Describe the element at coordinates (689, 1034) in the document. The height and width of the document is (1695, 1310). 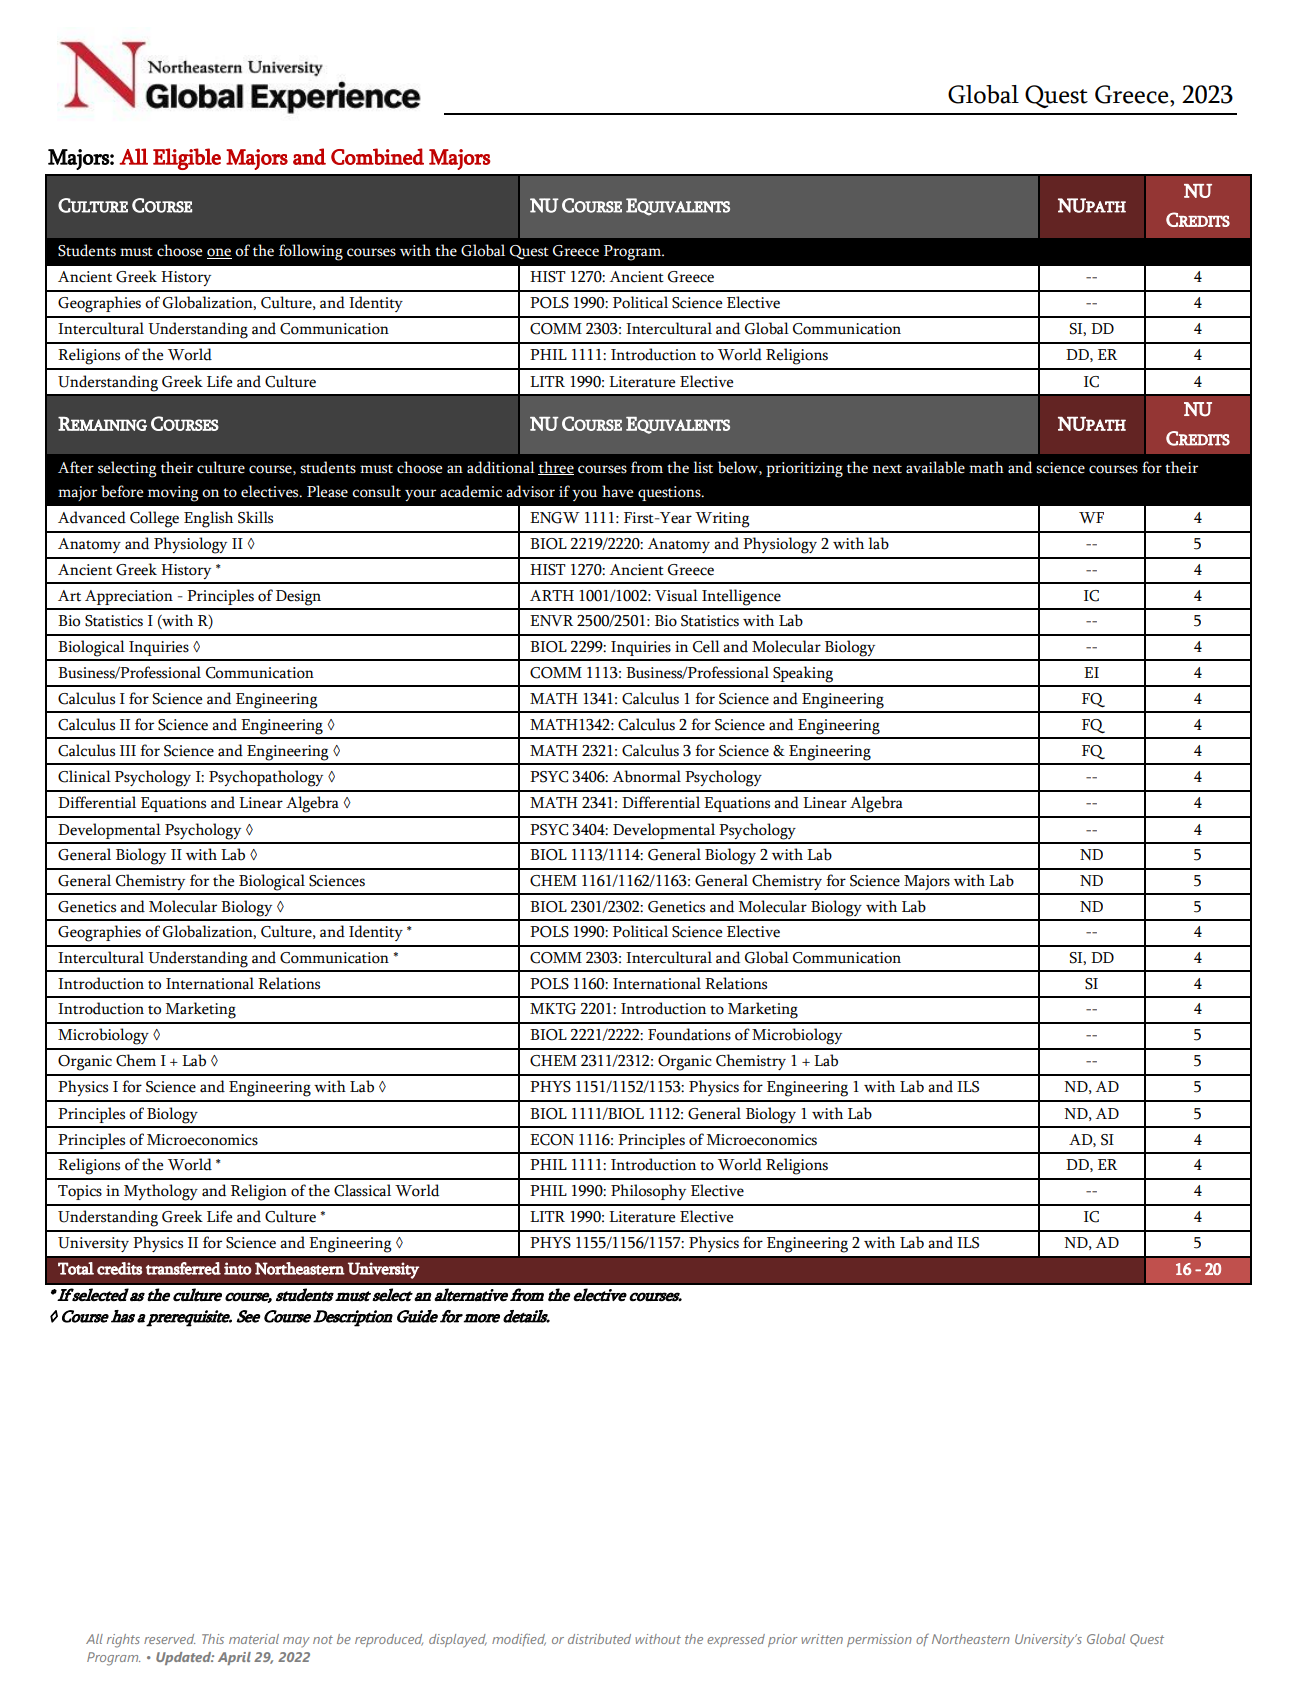
I see `Foundations` at that location.
